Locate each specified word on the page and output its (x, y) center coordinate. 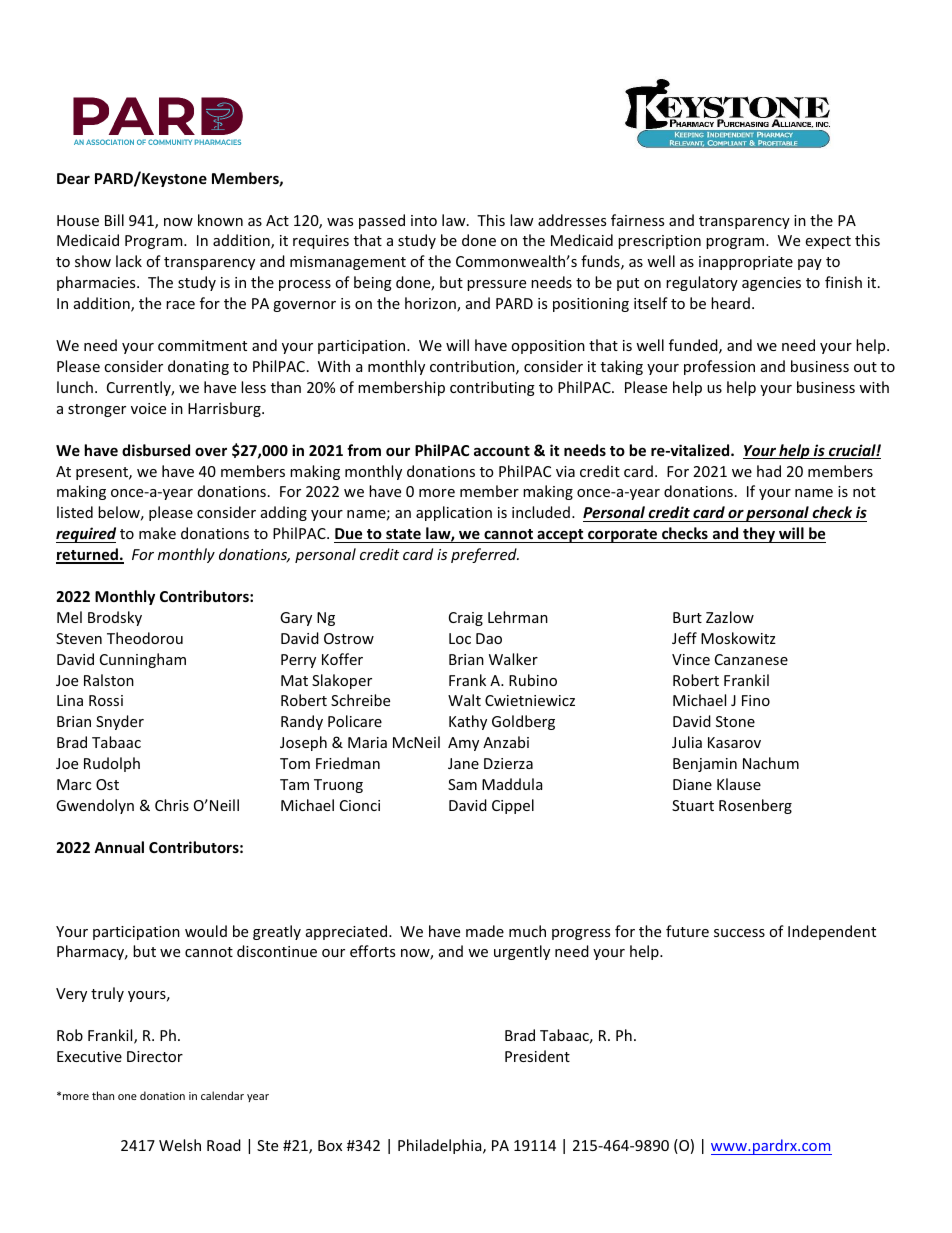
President (537, 1056)
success (739, 933)
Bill (114, 220)
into (424, 220)
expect (828, 242)
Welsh (180, 1145)
